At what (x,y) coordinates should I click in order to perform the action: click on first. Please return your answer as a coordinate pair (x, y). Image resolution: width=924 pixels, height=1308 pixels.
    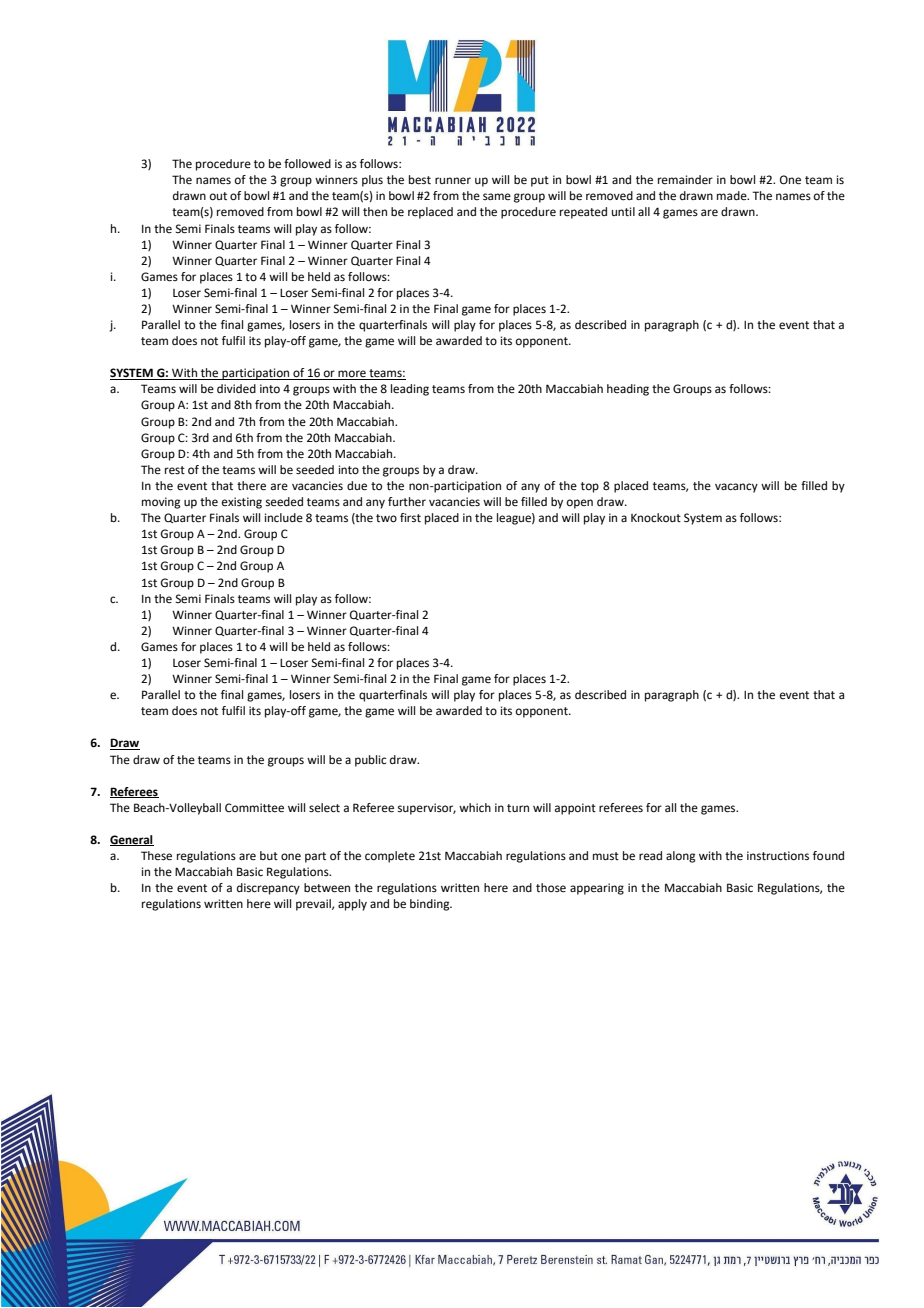
    Looking at the image, I should click on (410, 517).
